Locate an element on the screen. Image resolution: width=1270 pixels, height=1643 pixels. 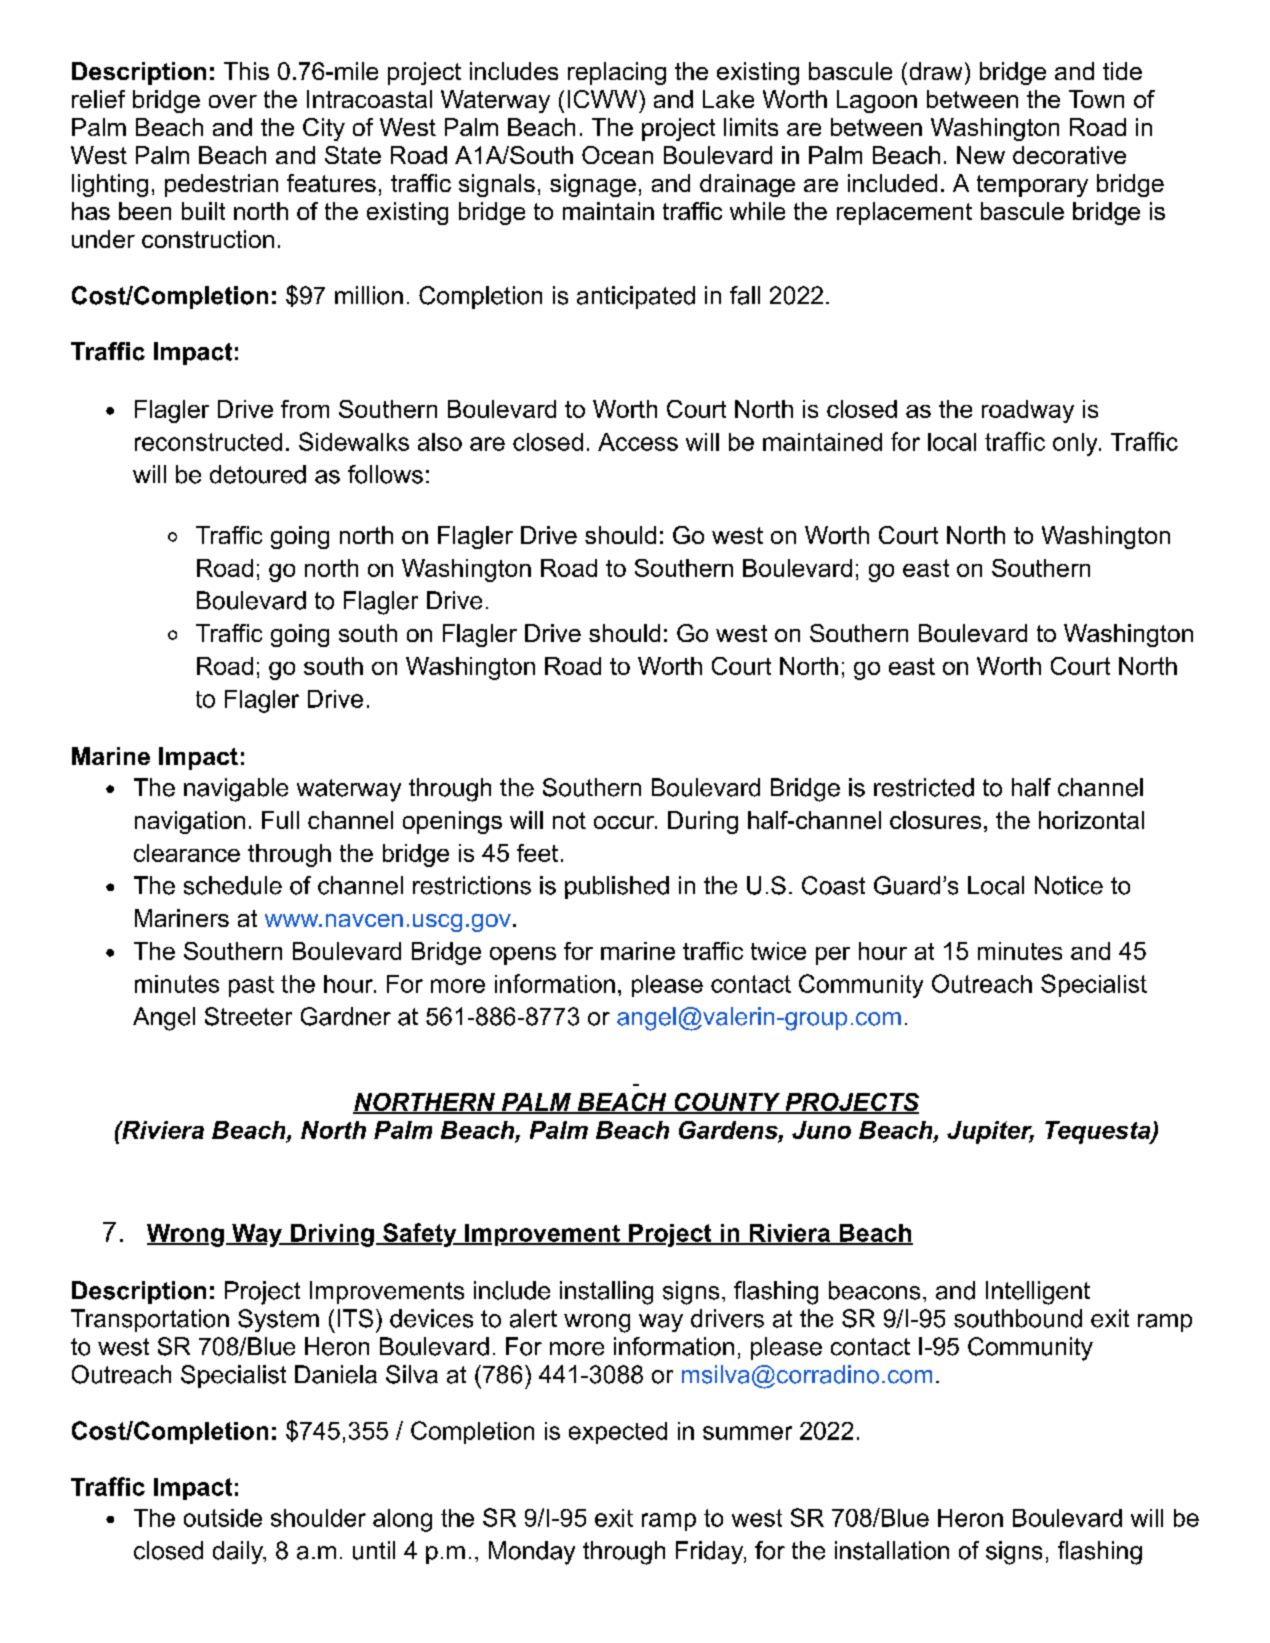
Monday is located at coordinates (532, 1553).
